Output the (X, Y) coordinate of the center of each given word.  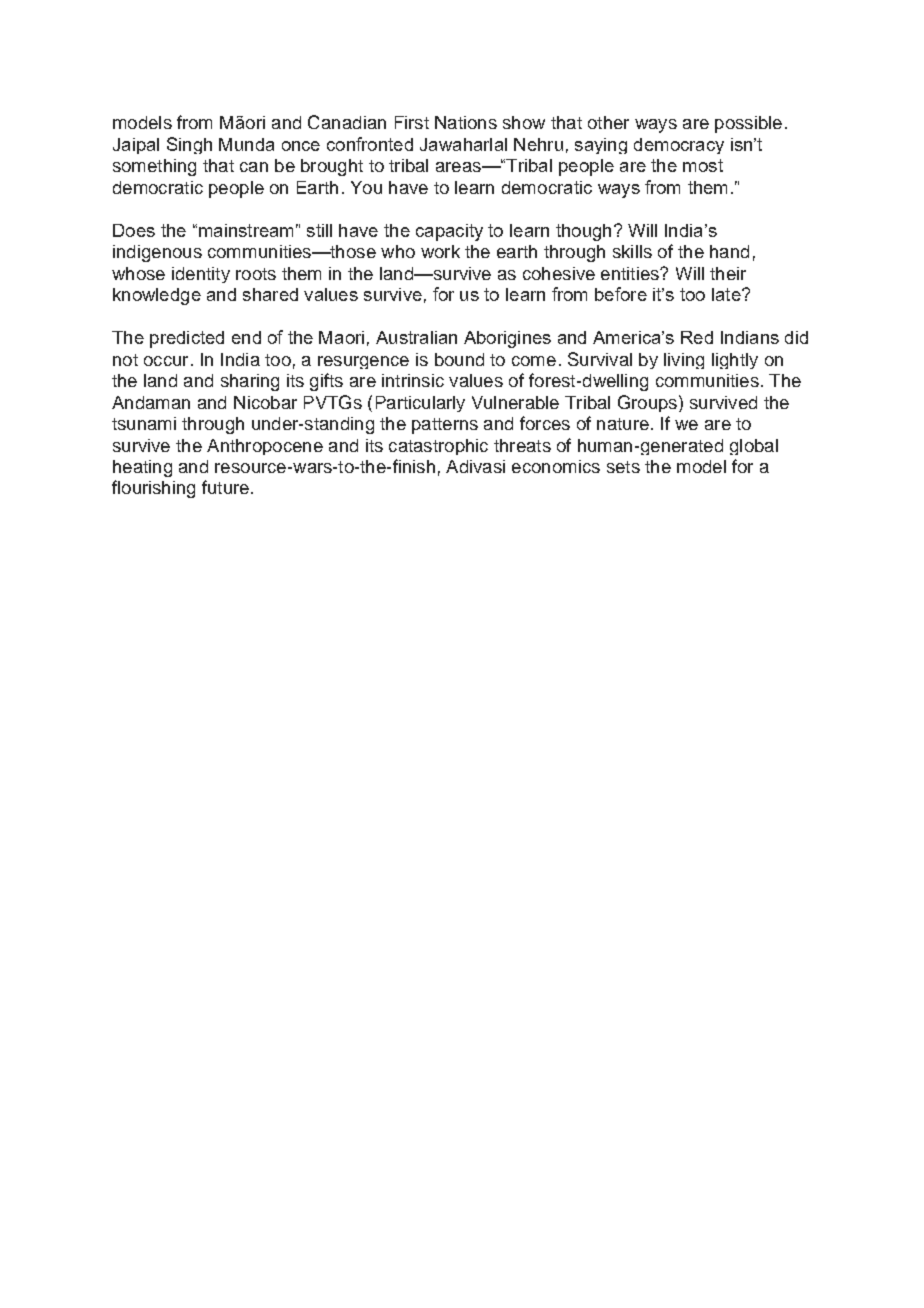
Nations (466, 122)
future (225, 487)
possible (748, 124)
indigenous (157, 253)
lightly (735, 361)
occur (166, 361)
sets (623, 467)
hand (729, 251)
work (440, 251)
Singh (189, 145)
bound (459, 359)
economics (556, 466)
